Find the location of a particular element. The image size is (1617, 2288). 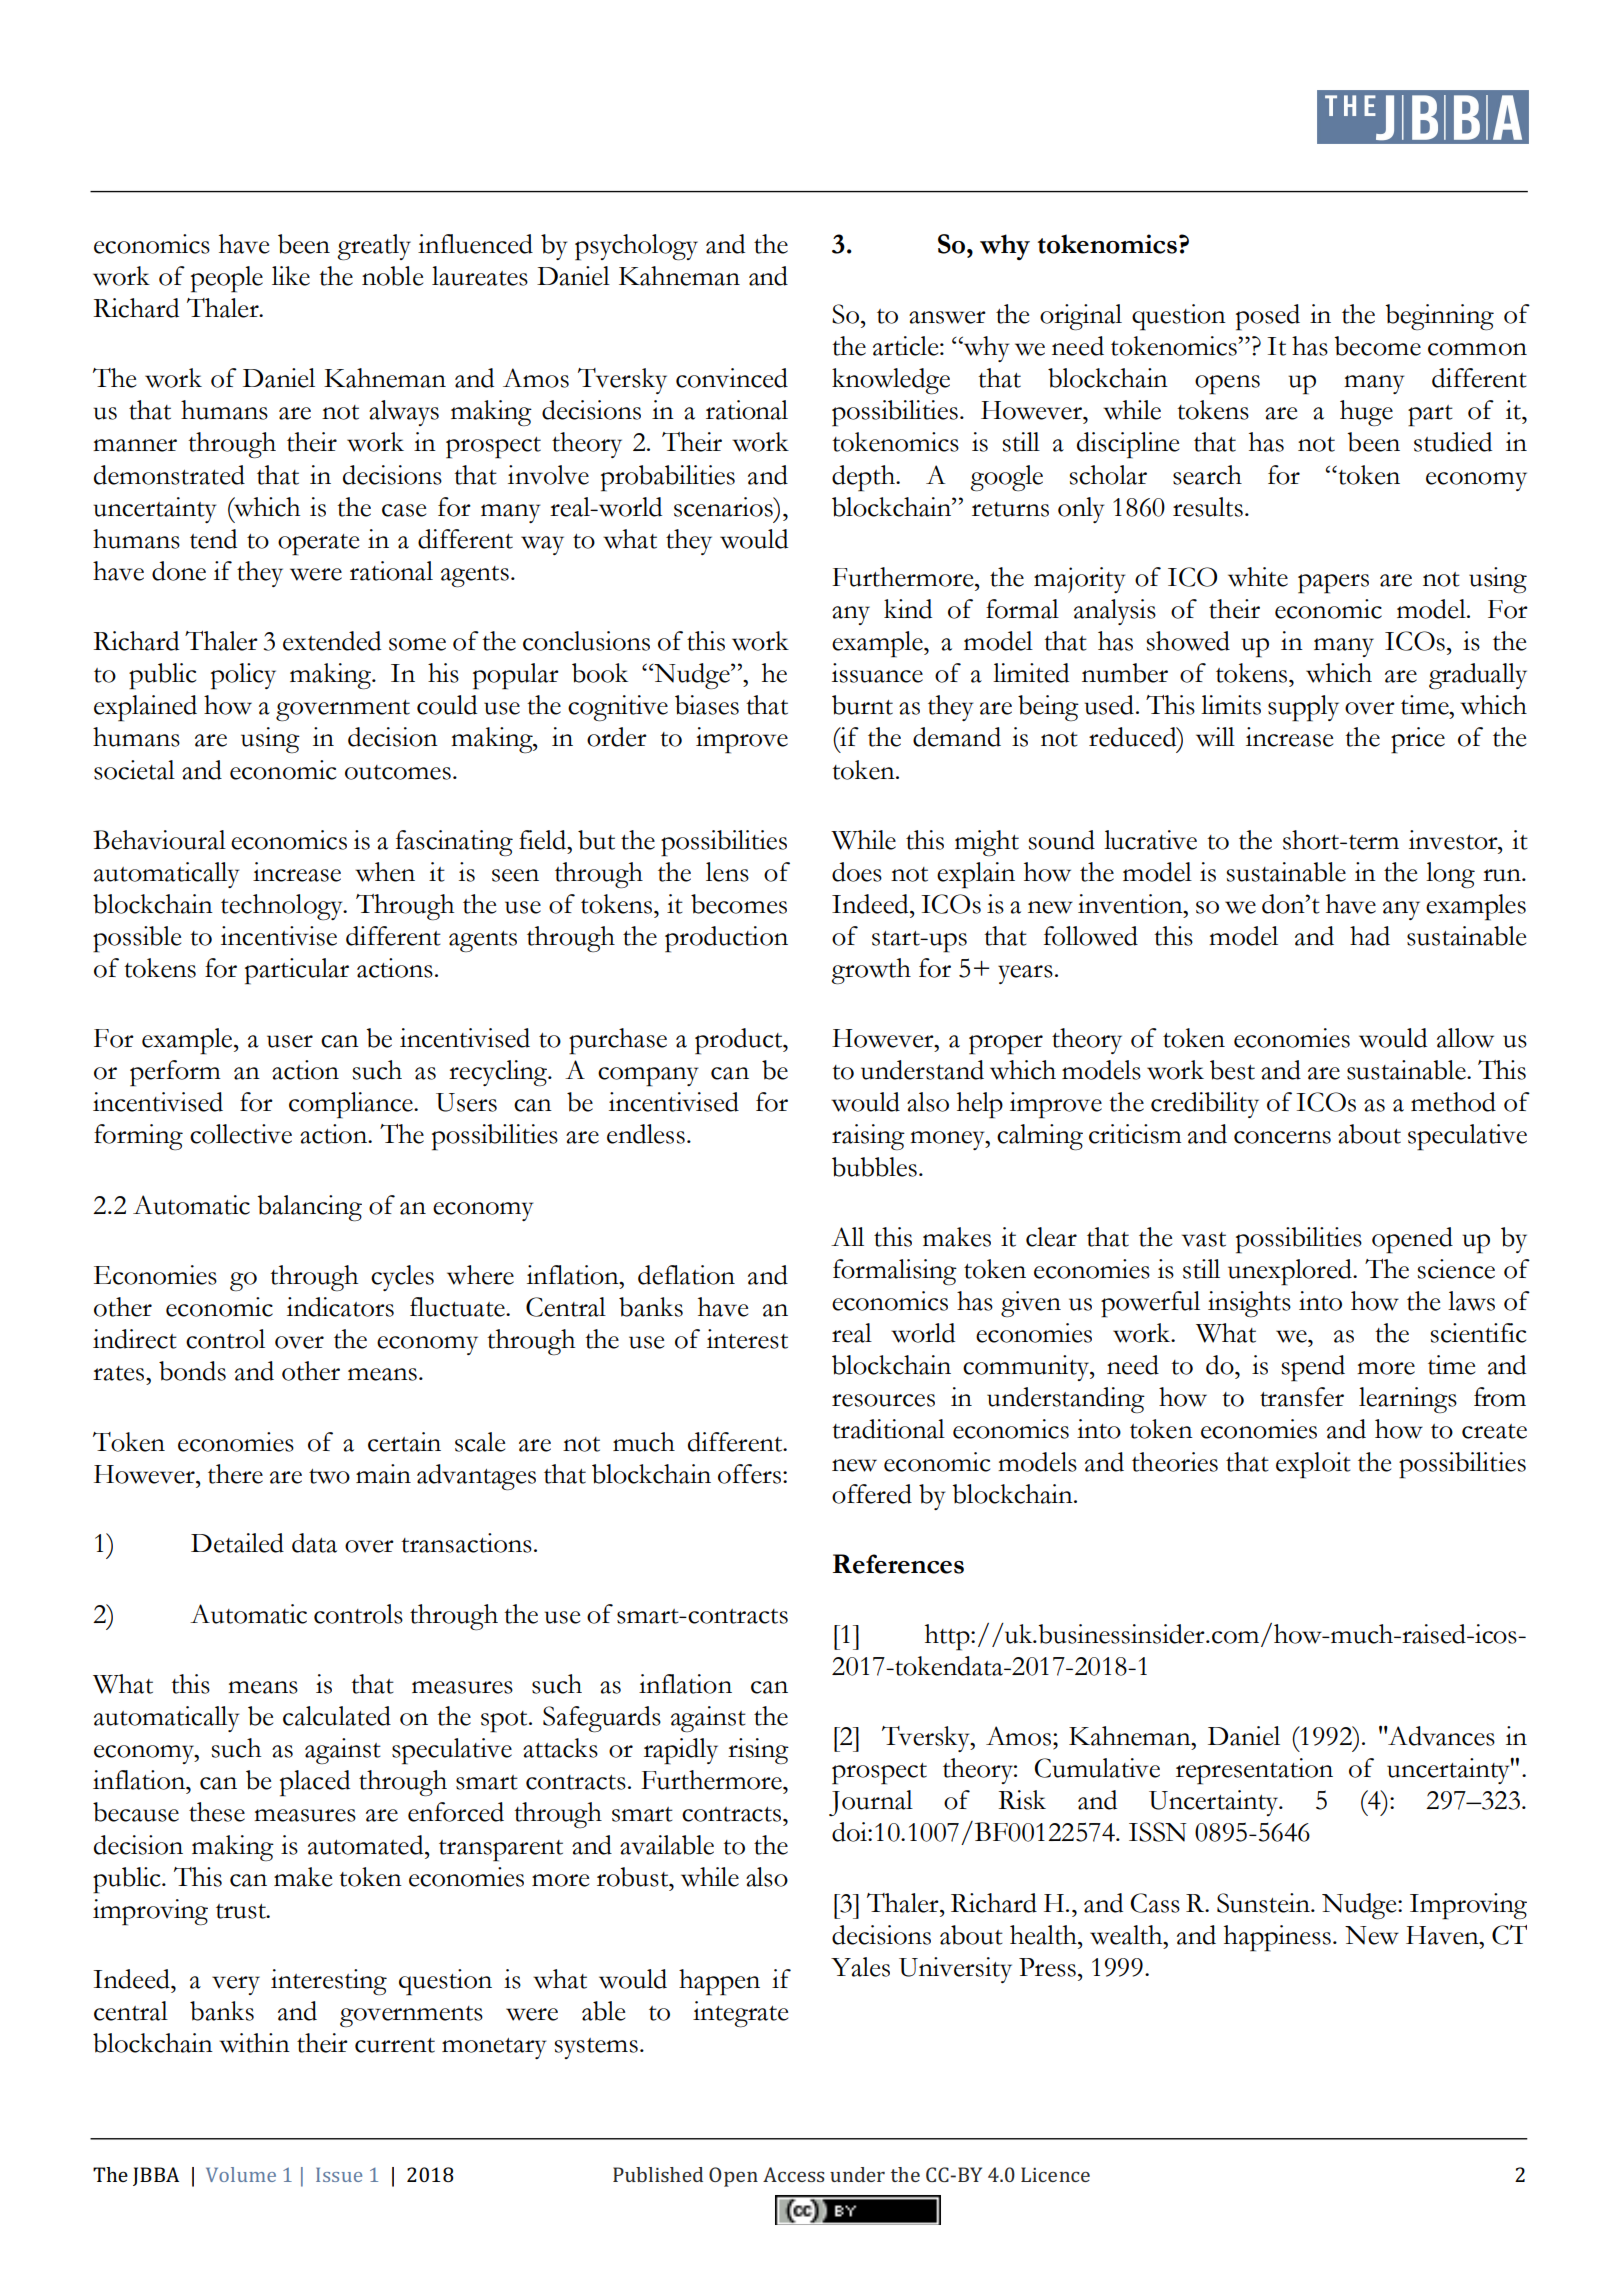

technology is located at coordinates (283, 907).
